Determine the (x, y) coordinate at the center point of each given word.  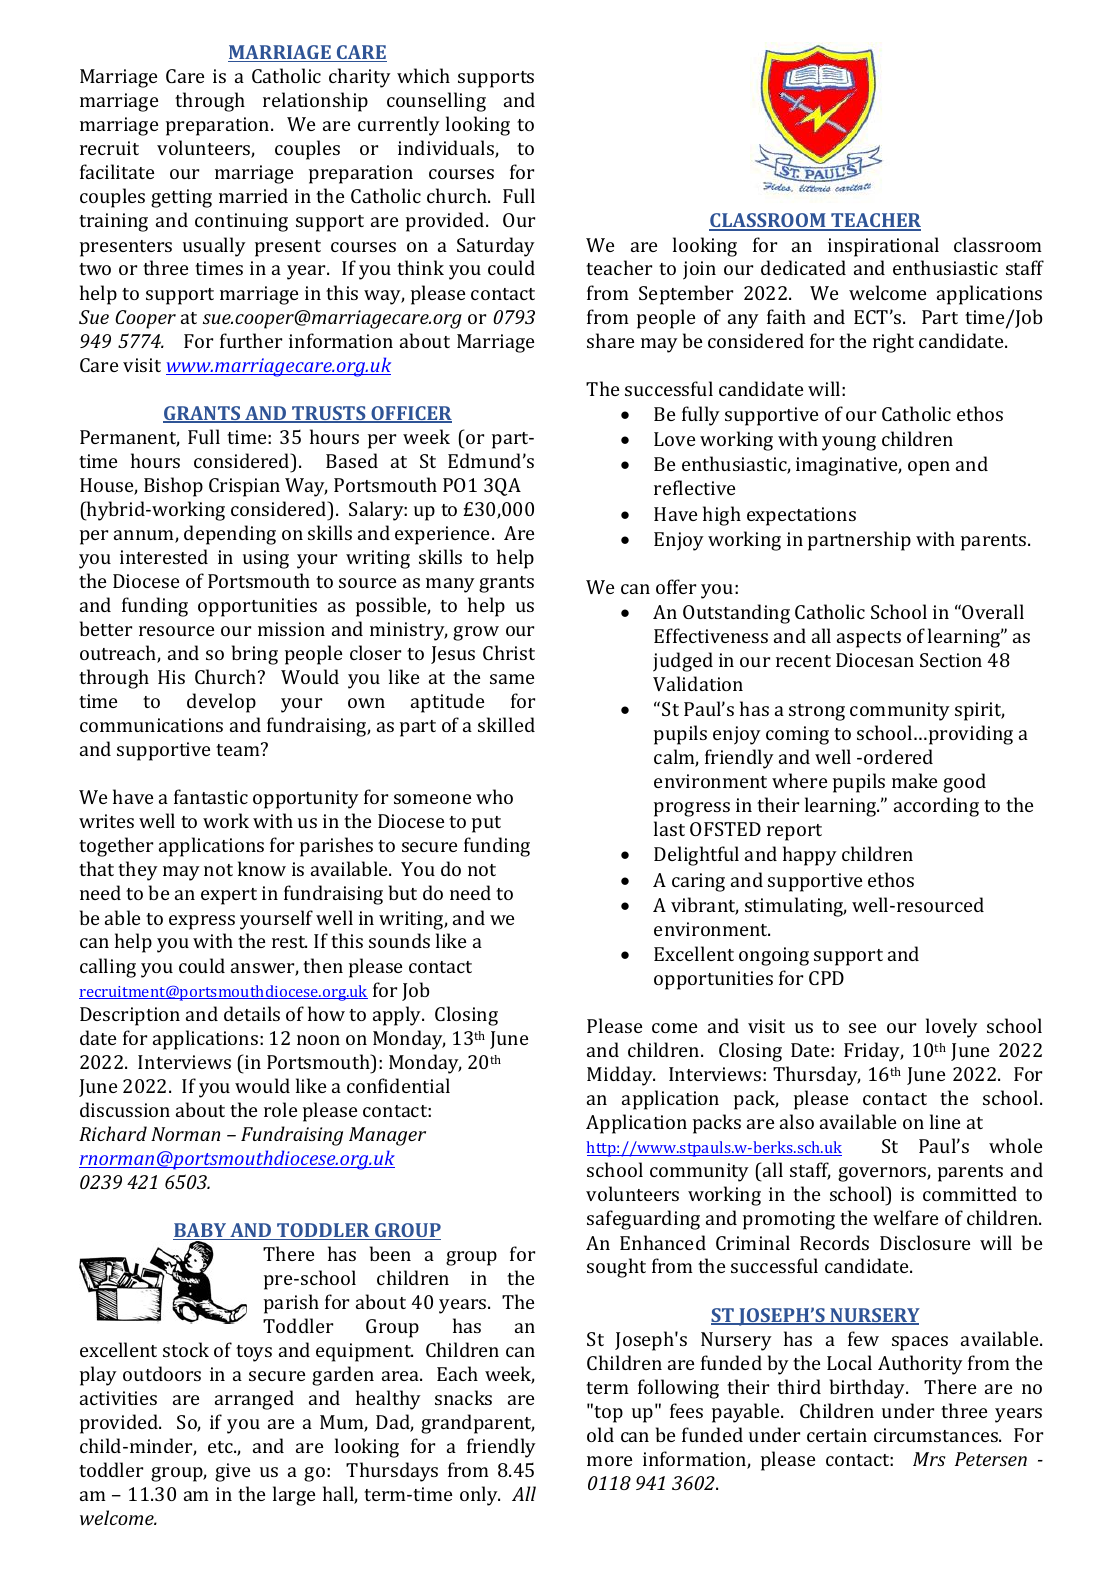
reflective (694, 487)
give (232, 1472)
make (914, 780)
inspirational (883, 247)
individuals (447, 149)
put (486, 824)
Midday (621, 1076)
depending (230, 535)
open (929, 468)
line (945, 1121)
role (280, 1109)
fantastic (211, 796)
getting (181, 198)
